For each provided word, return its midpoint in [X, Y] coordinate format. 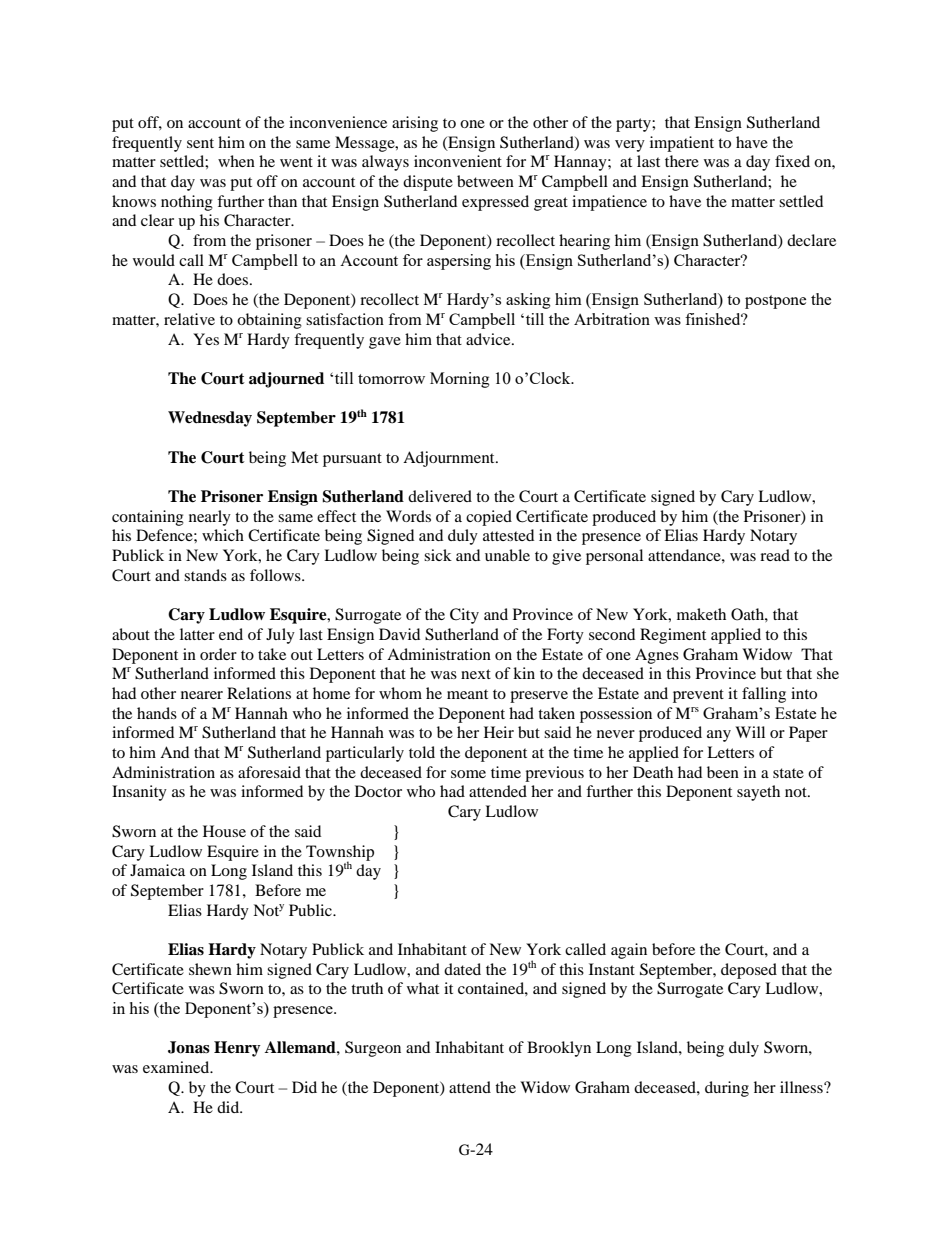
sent [200, 143]
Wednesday [210, 419]
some [468, 774]
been [723, 772]
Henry [237, 1049]
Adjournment [450, 459]
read [775, 555]
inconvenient [458, 161]
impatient [682, 144]
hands [157, 713]
